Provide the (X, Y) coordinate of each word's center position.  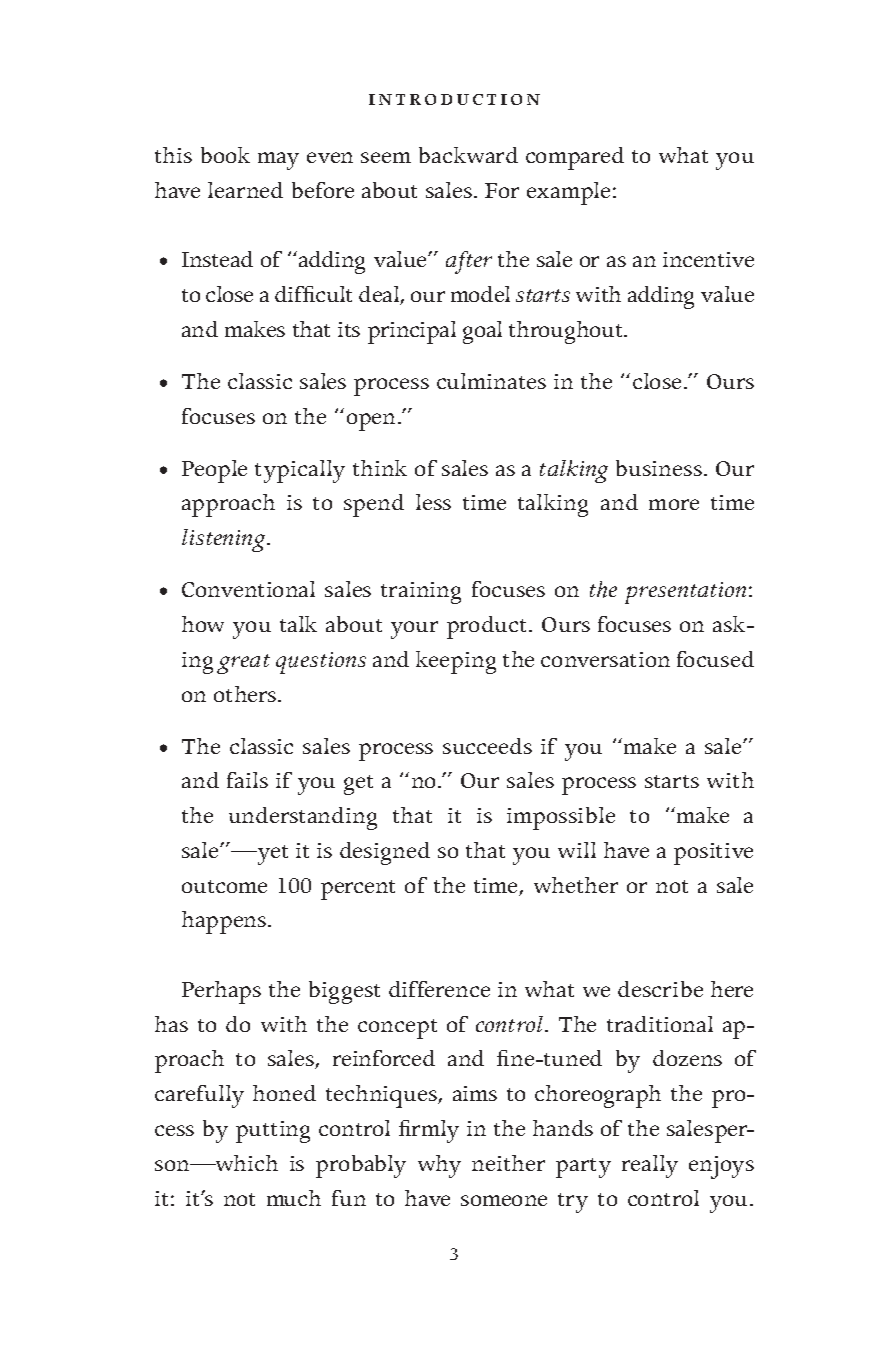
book (225, 155)
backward (468, 155)
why (439, 1166)
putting (273, 1132)
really (650, 1166)
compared (575, 158)
